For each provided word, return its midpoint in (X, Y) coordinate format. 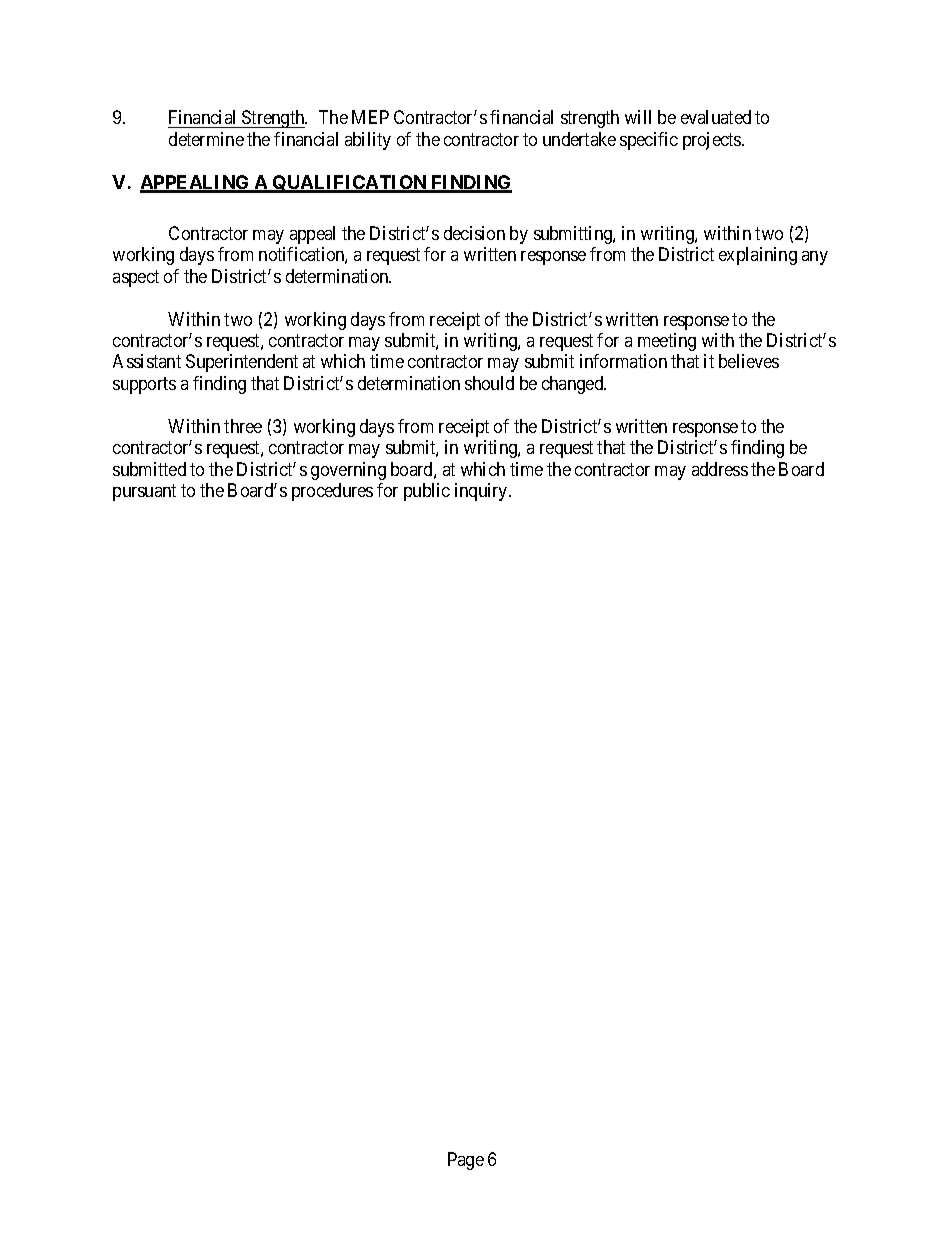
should (489, 383)
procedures (332, 492)
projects (713, 141)
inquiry (482, 492)
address (720, 469)
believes (749, 361)
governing (348, 471)
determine (206, 139)
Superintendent (242, 363)
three (243, 426)
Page (466, 1161)
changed (574, 385)
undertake (579, 139)
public (427, 492)
